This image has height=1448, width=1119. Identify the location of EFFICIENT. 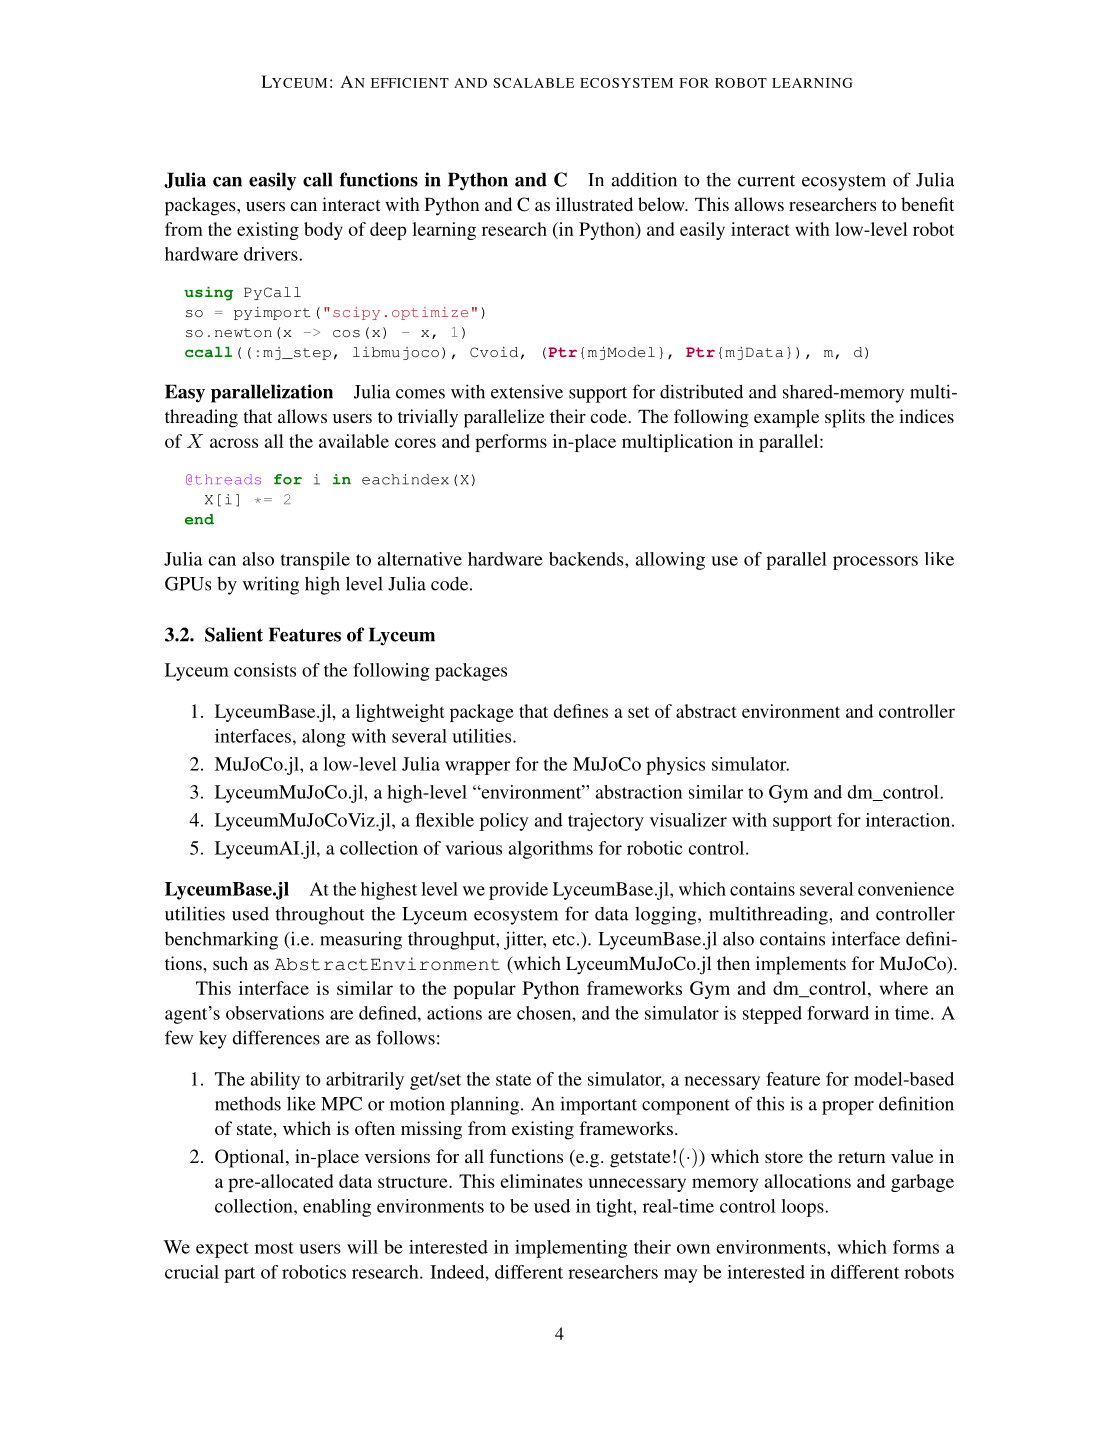
(410, 83).
